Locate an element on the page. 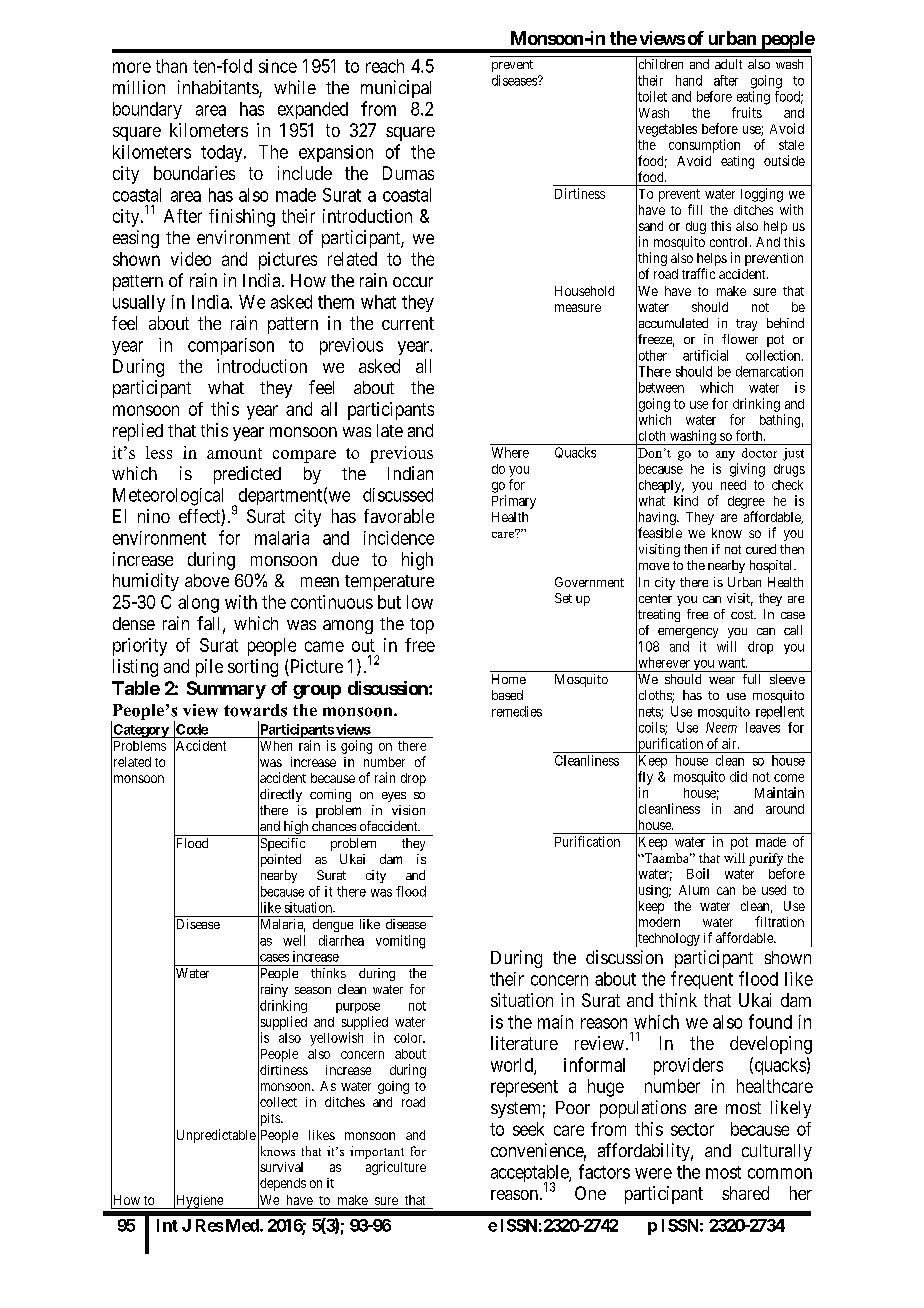  did is located at coordinates (738, 776).
